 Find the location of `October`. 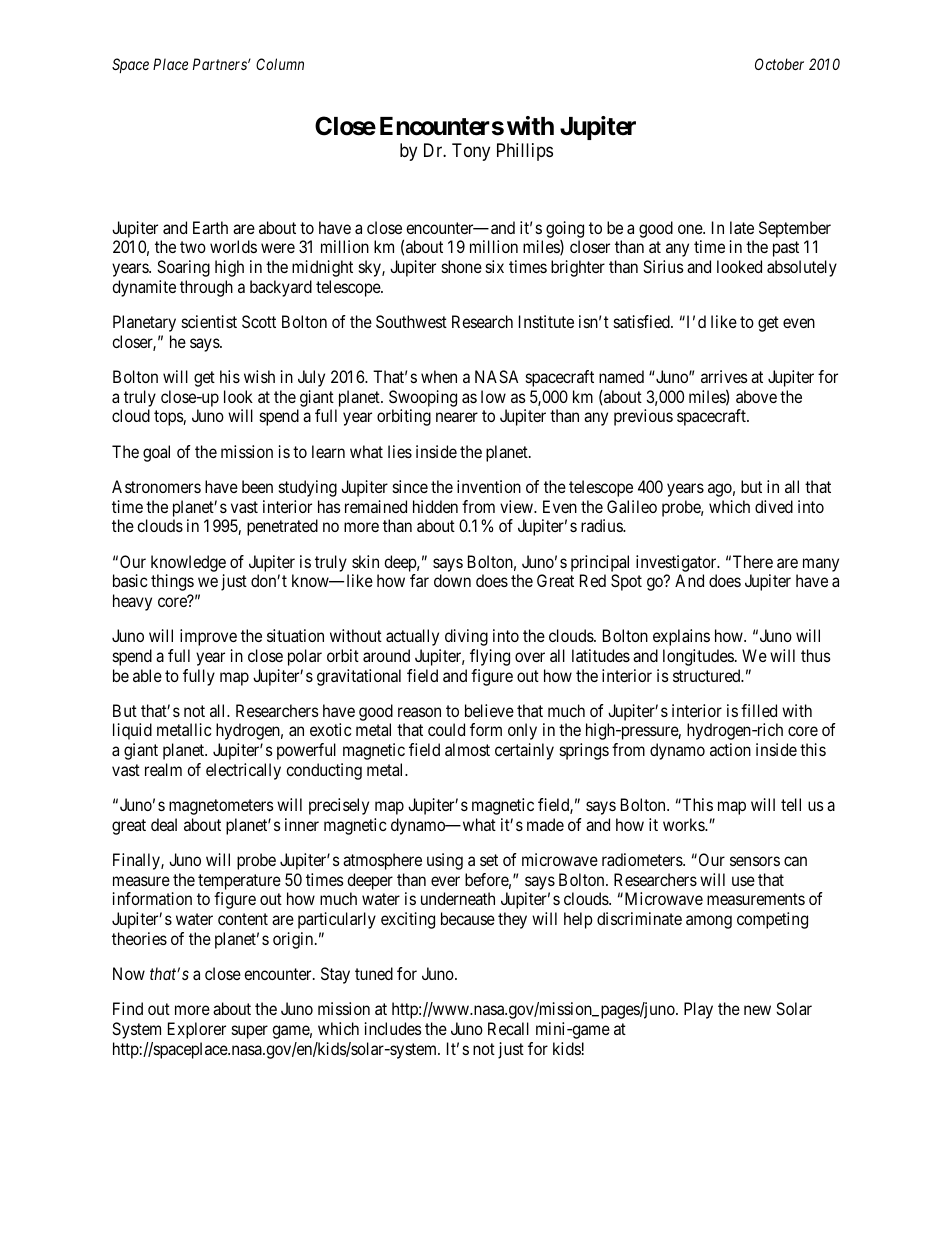

October is located at coordinates (779, 64).
